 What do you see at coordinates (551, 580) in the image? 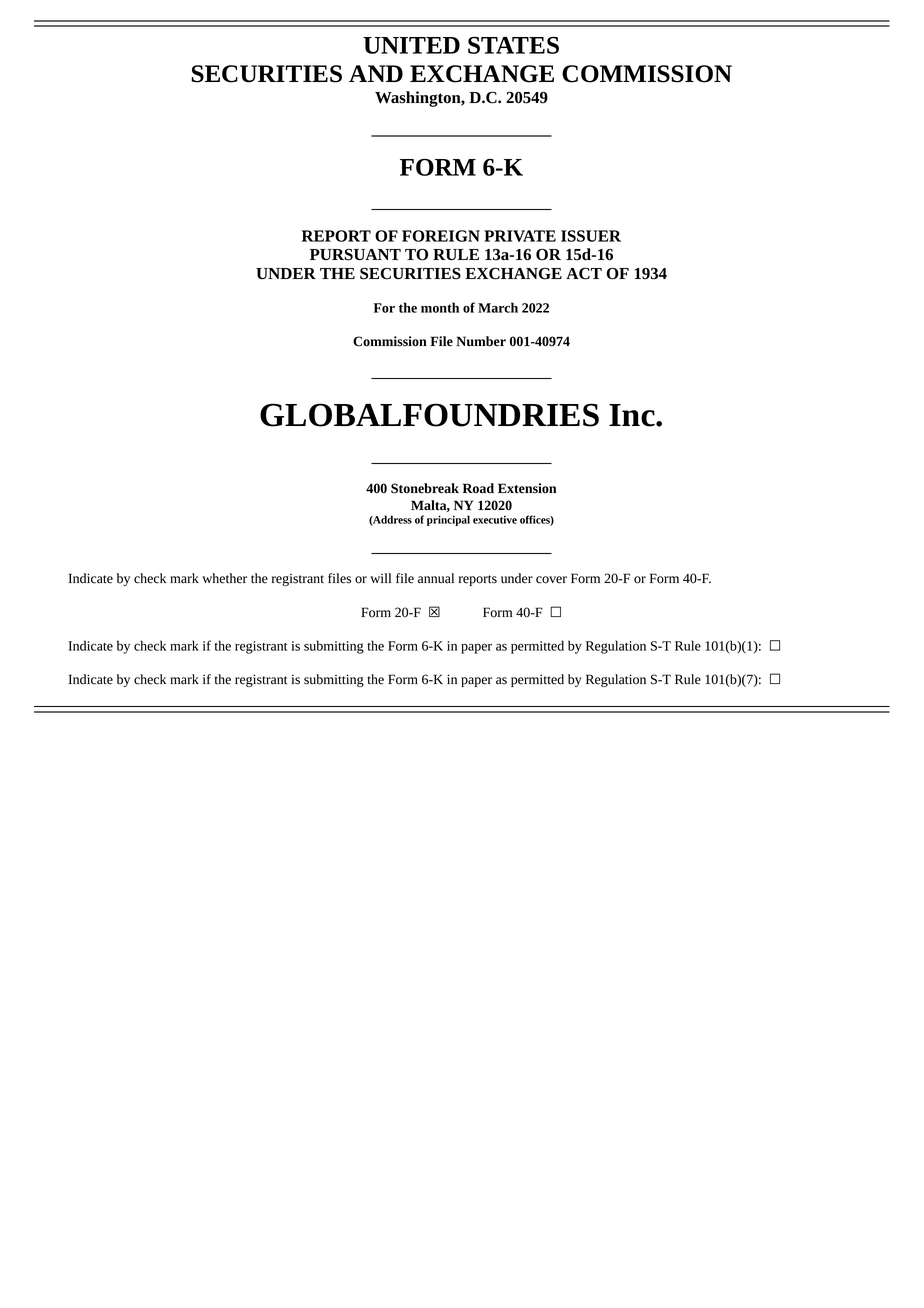
I see `cover` at bounding box center [551, 580].
